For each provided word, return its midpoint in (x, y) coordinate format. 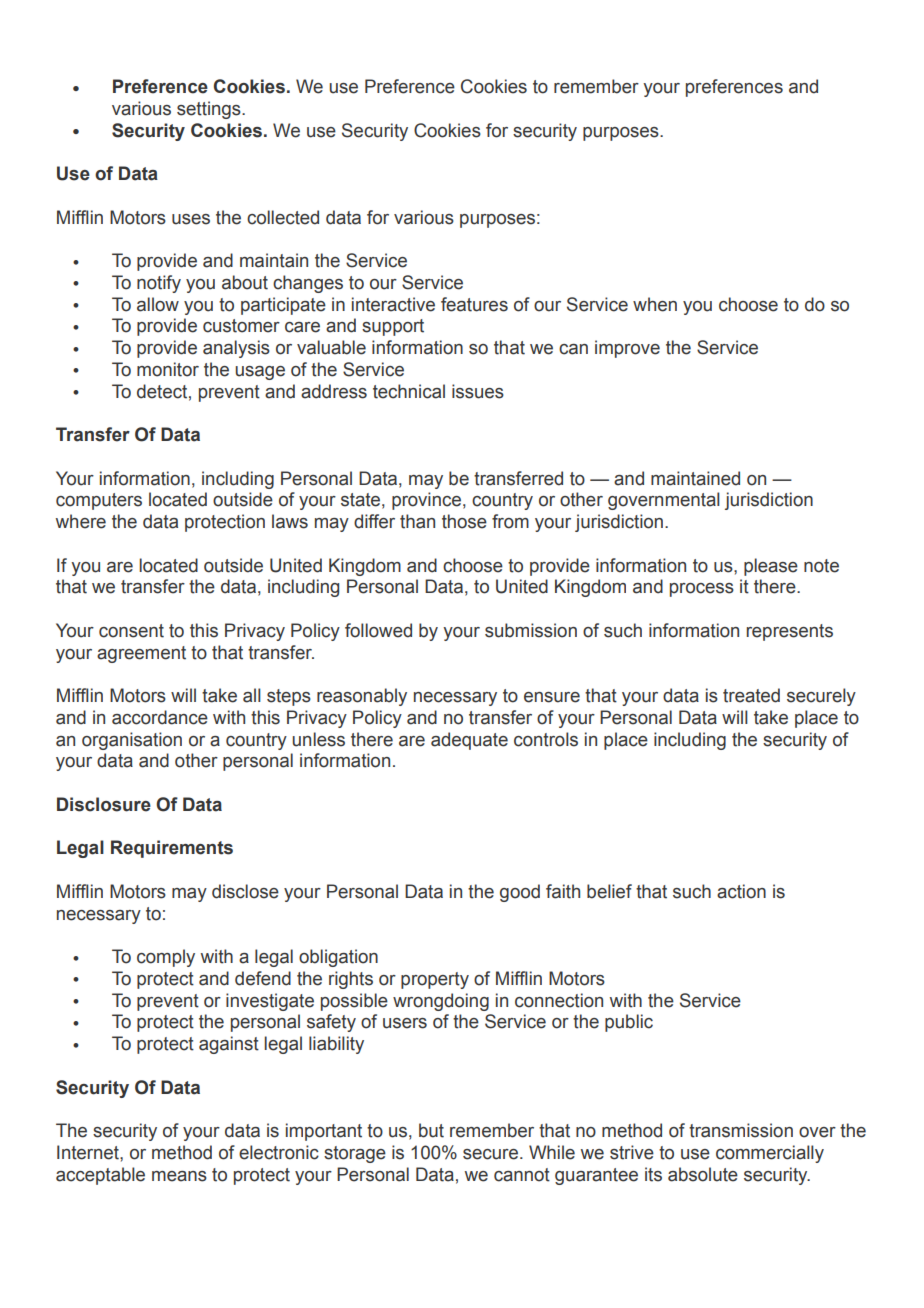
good (520, 893)
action (741, 891)
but (431, 1130)
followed (378, 630)
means (179, 1176)
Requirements (172, 849)
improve (627, 349)
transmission (741, 1130)
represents (790, 632)
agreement (141, 654)
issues (478, 391)
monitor (168, 369)
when (655, 304)
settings (210, 110)
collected (283, 217)
